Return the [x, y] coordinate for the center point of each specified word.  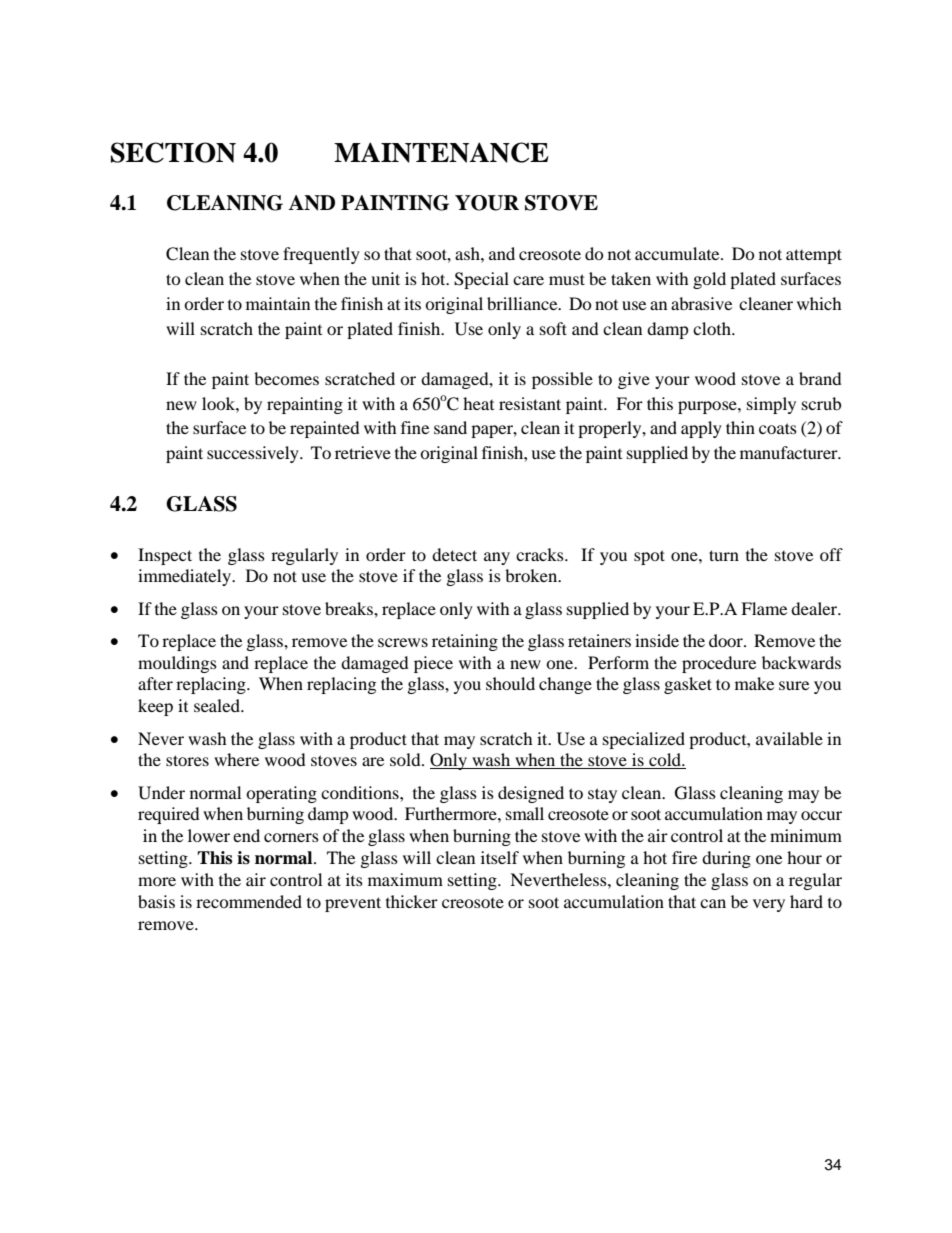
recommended [249, 901]
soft [553, 328]
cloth [713, 328]
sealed [218, 705]
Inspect [165, 556]
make [754, 683]
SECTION [173, 152]
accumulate [678, 253]
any [497, 558]
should [510, 683]
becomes [286, 378]
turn [724, 555]
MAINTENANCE [441, 152]
